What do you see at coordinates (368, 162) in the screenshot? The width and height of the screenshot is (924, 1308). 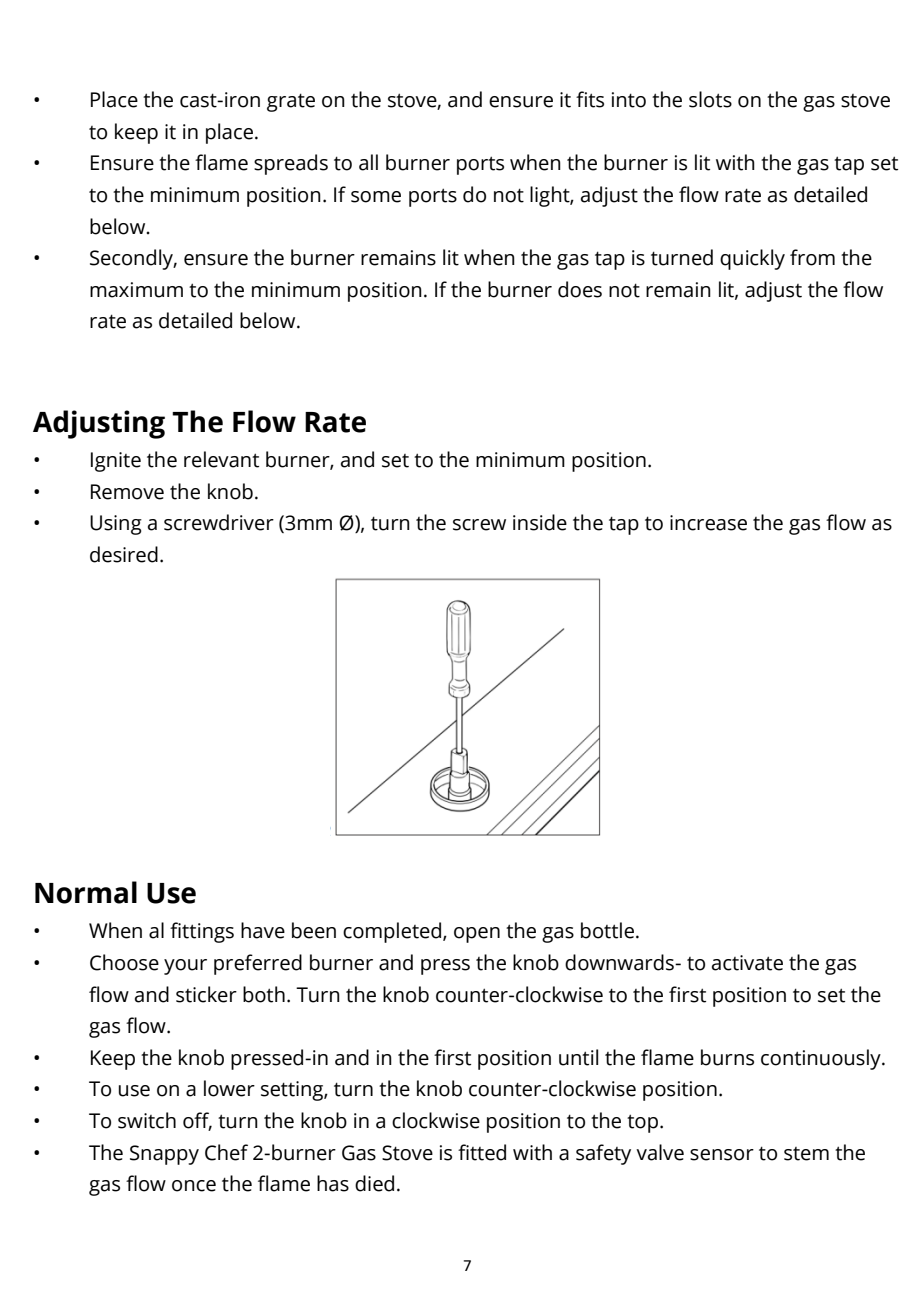 I see `all` at bounding box center [368, 162].
